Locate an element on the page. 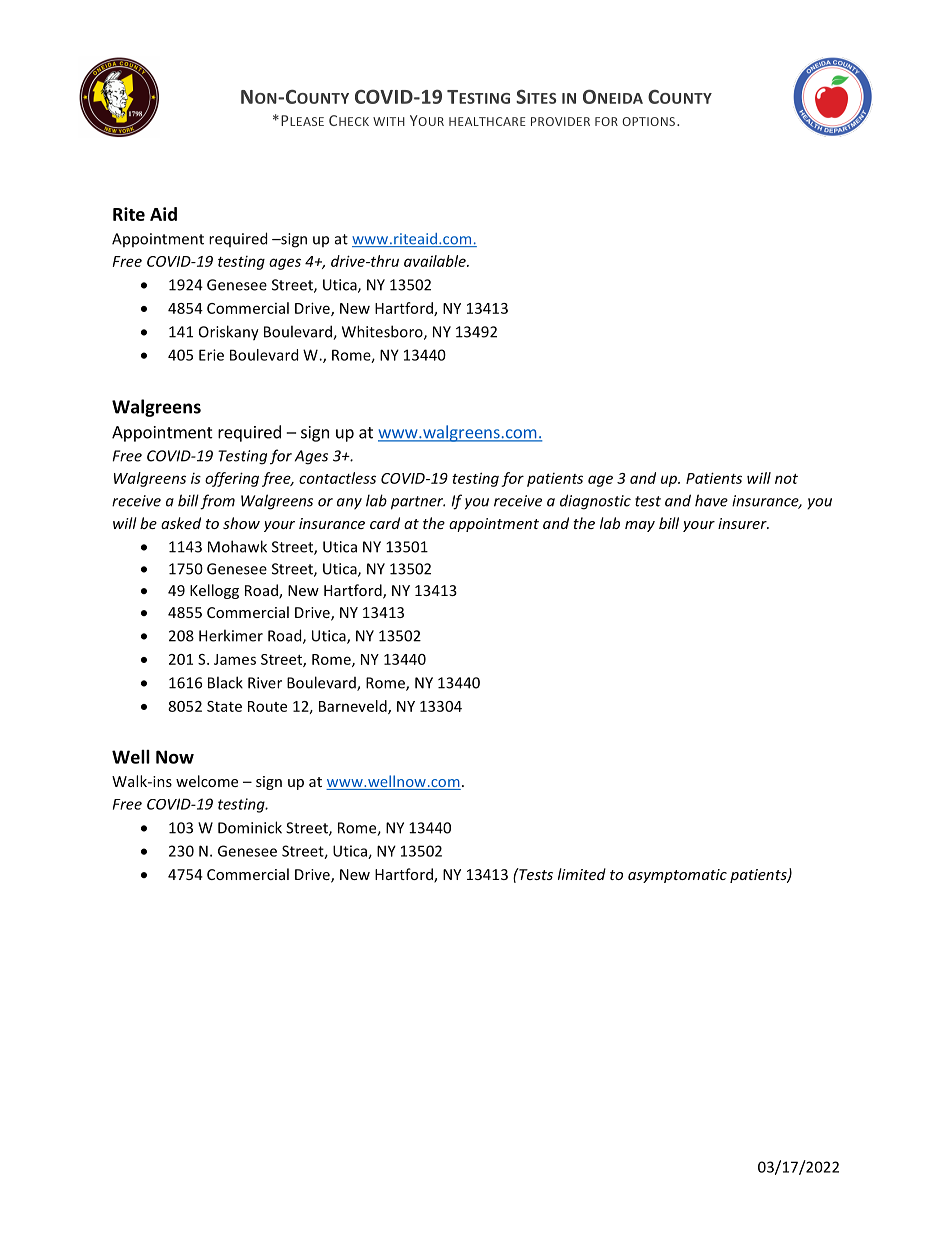  Dominick is located at coordinates (250, 827).
